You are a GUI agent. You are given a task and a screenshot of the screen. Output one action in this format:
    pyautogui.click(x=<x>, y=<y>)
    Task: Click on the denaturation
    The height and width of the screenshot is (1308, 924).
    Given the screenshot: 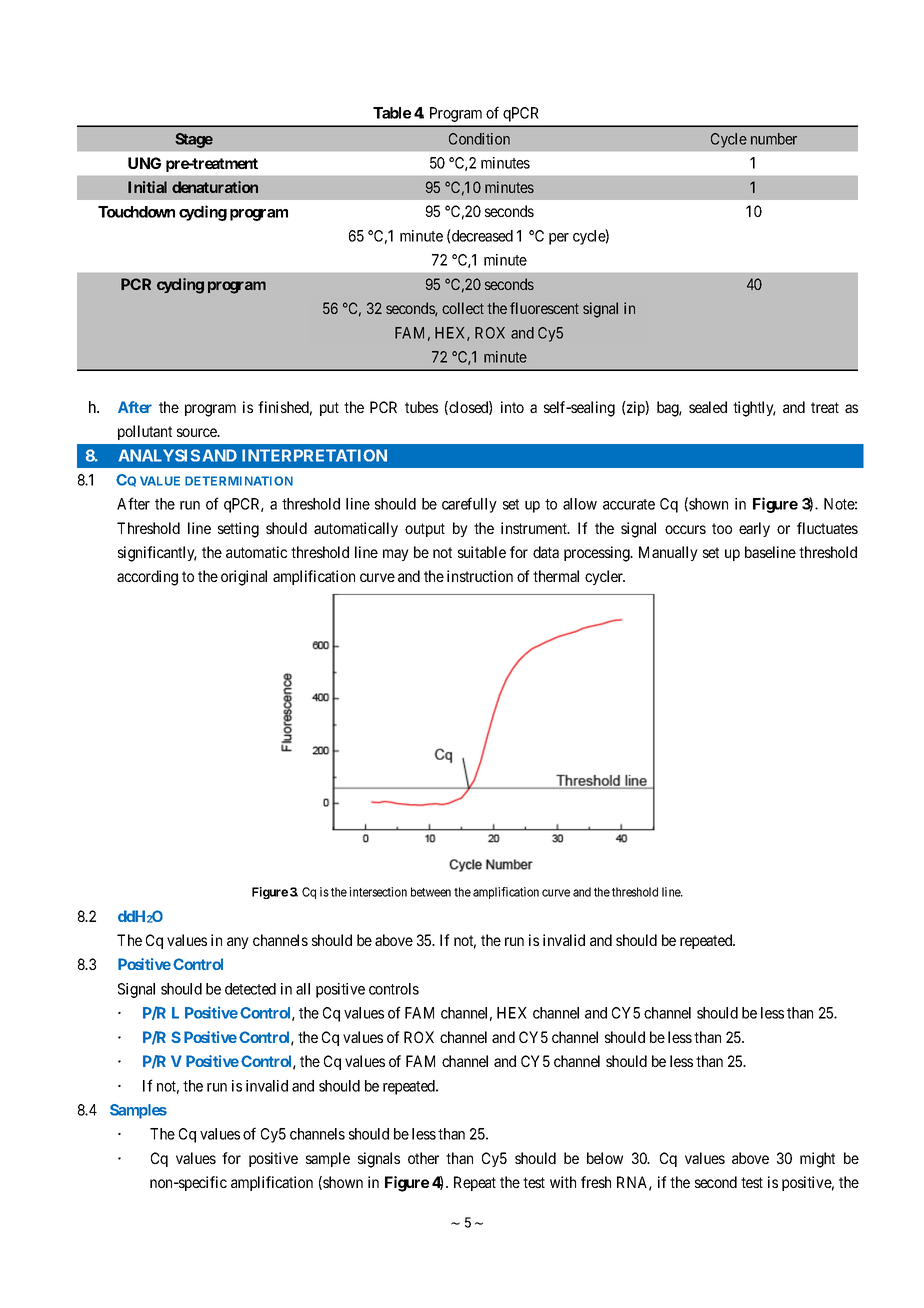 What is the action you would take?
    pyautogui.click(x=215, y=187)
